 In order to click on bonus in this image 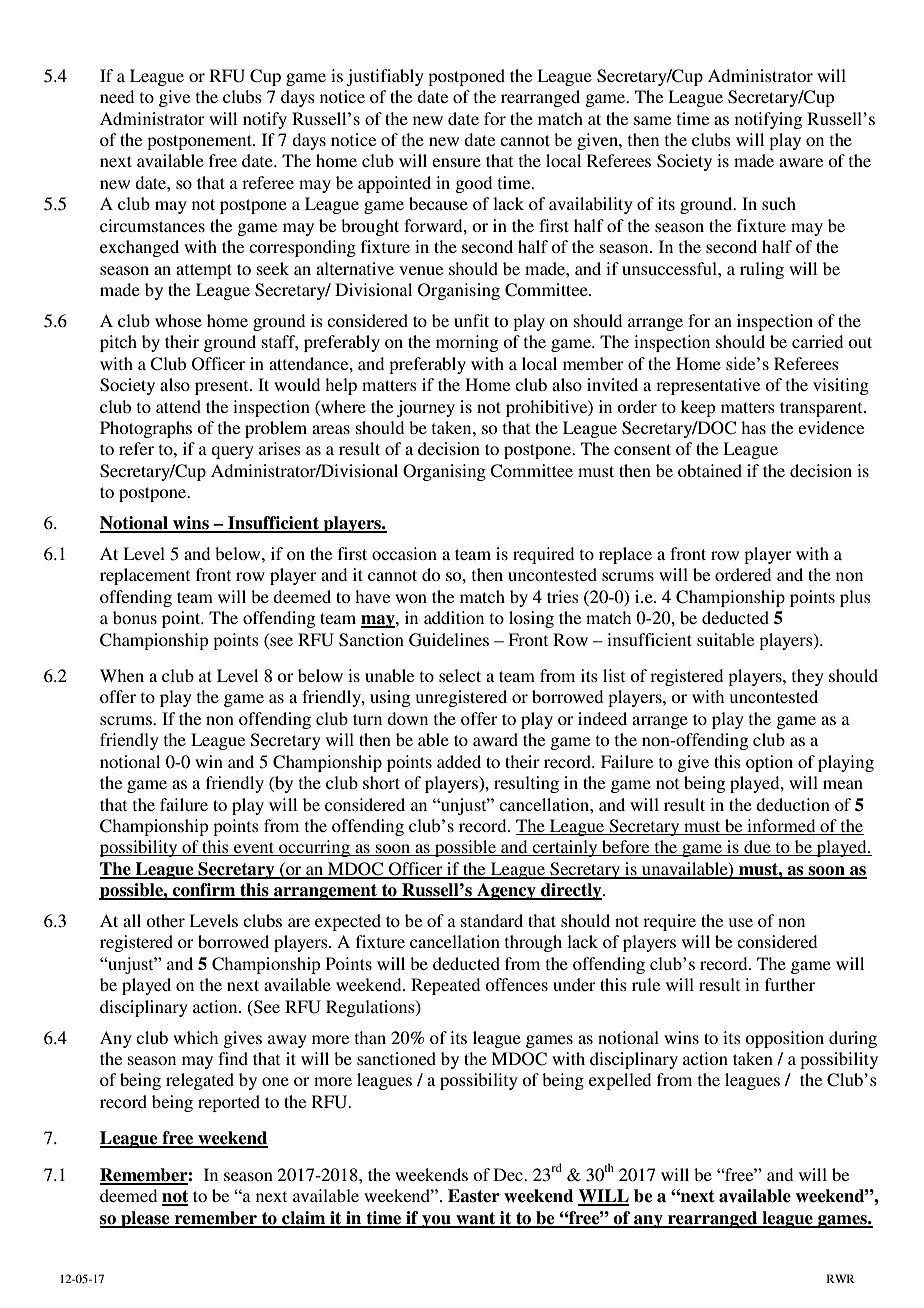, I will do `click(135, 617)`.
